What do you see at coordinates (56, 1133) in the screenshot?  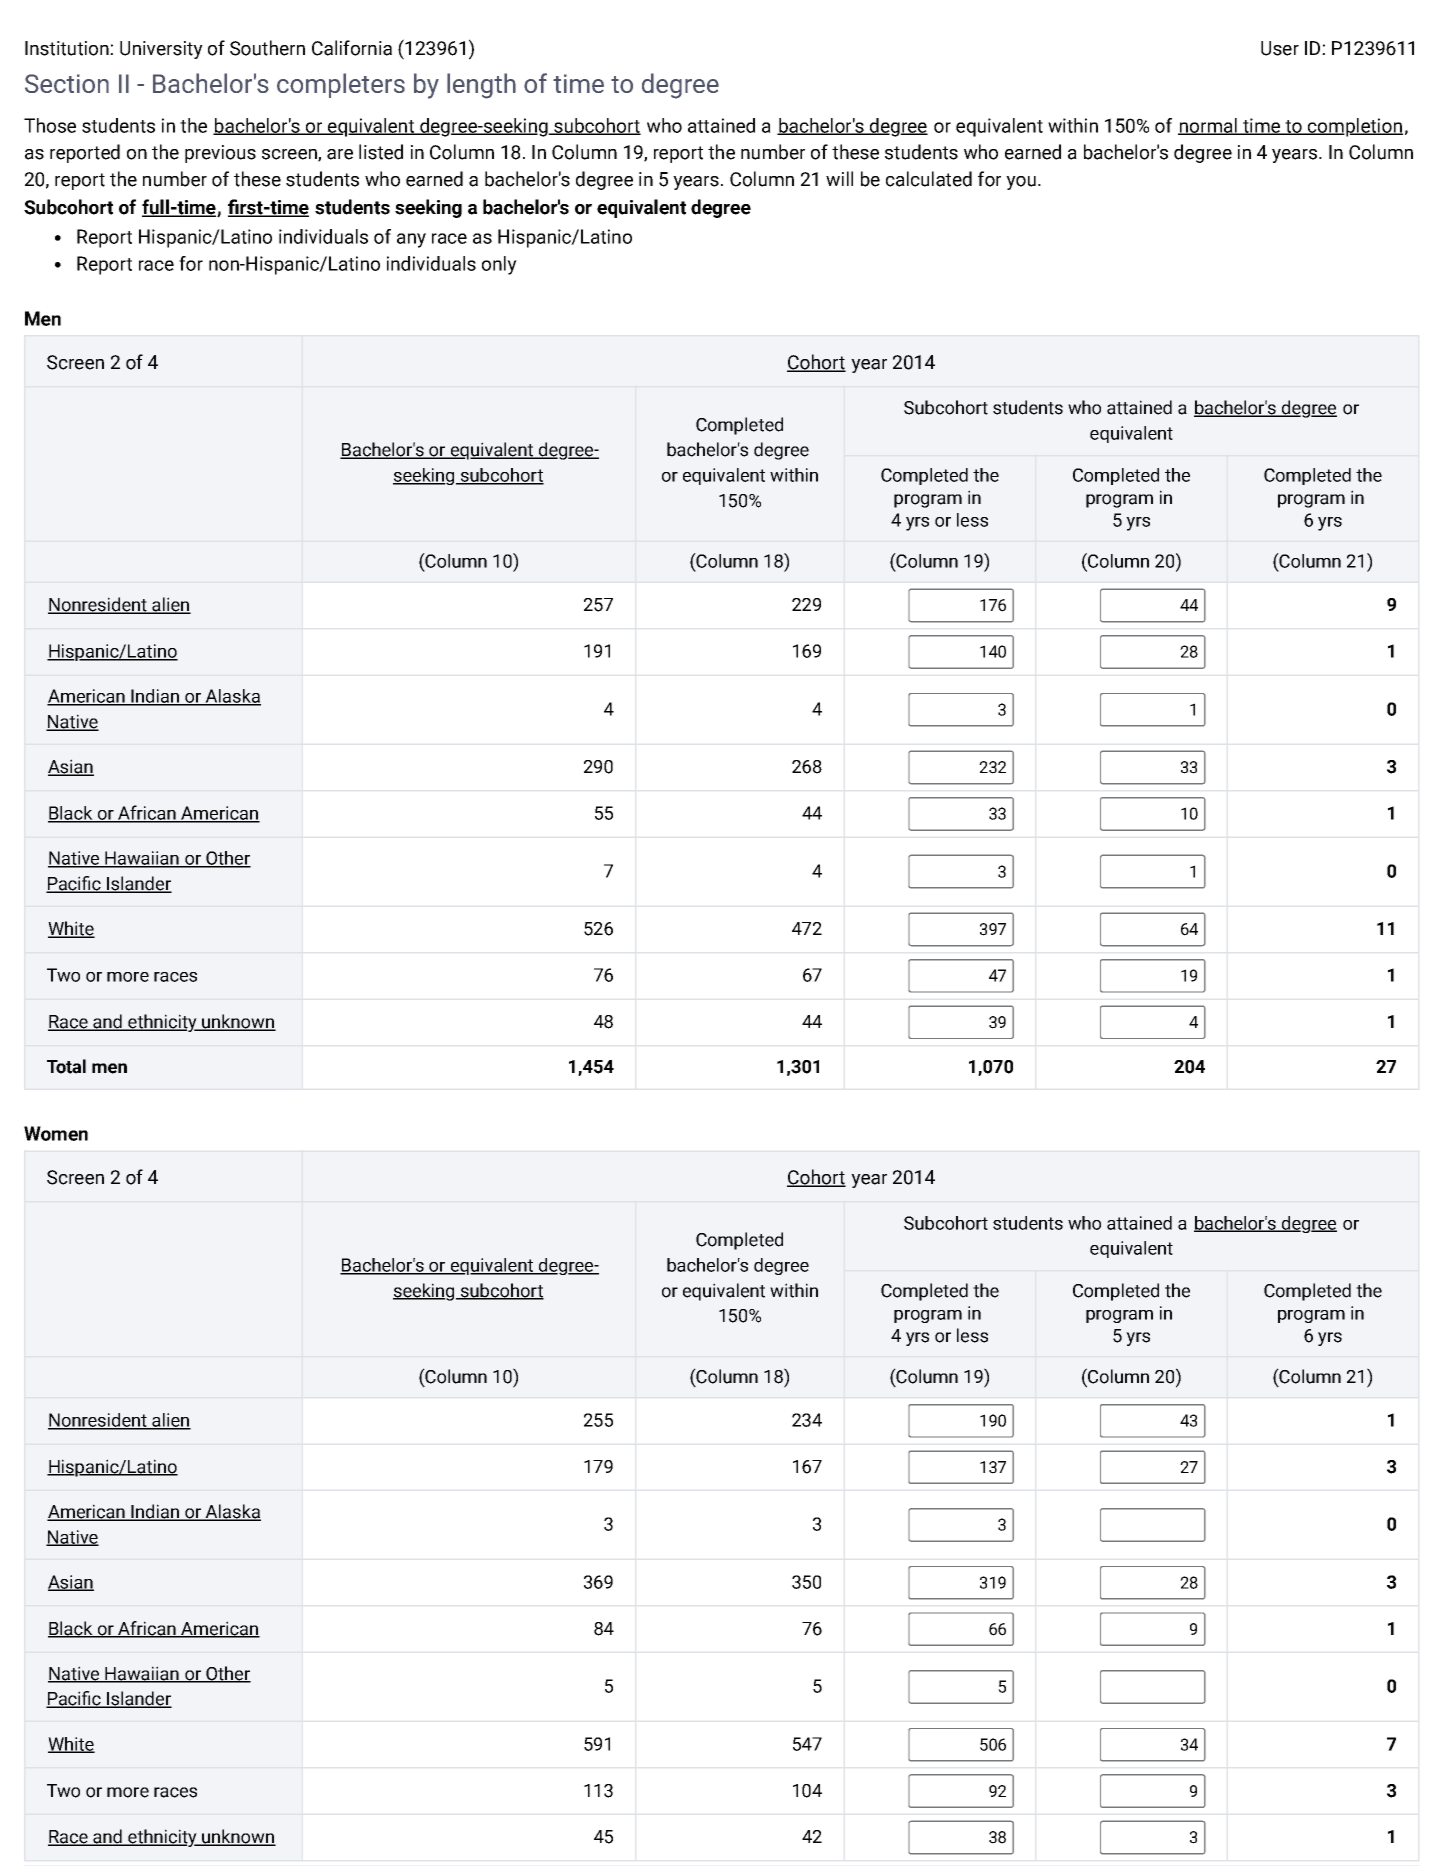 I see `Women` at bounding box center [56, 1133].
